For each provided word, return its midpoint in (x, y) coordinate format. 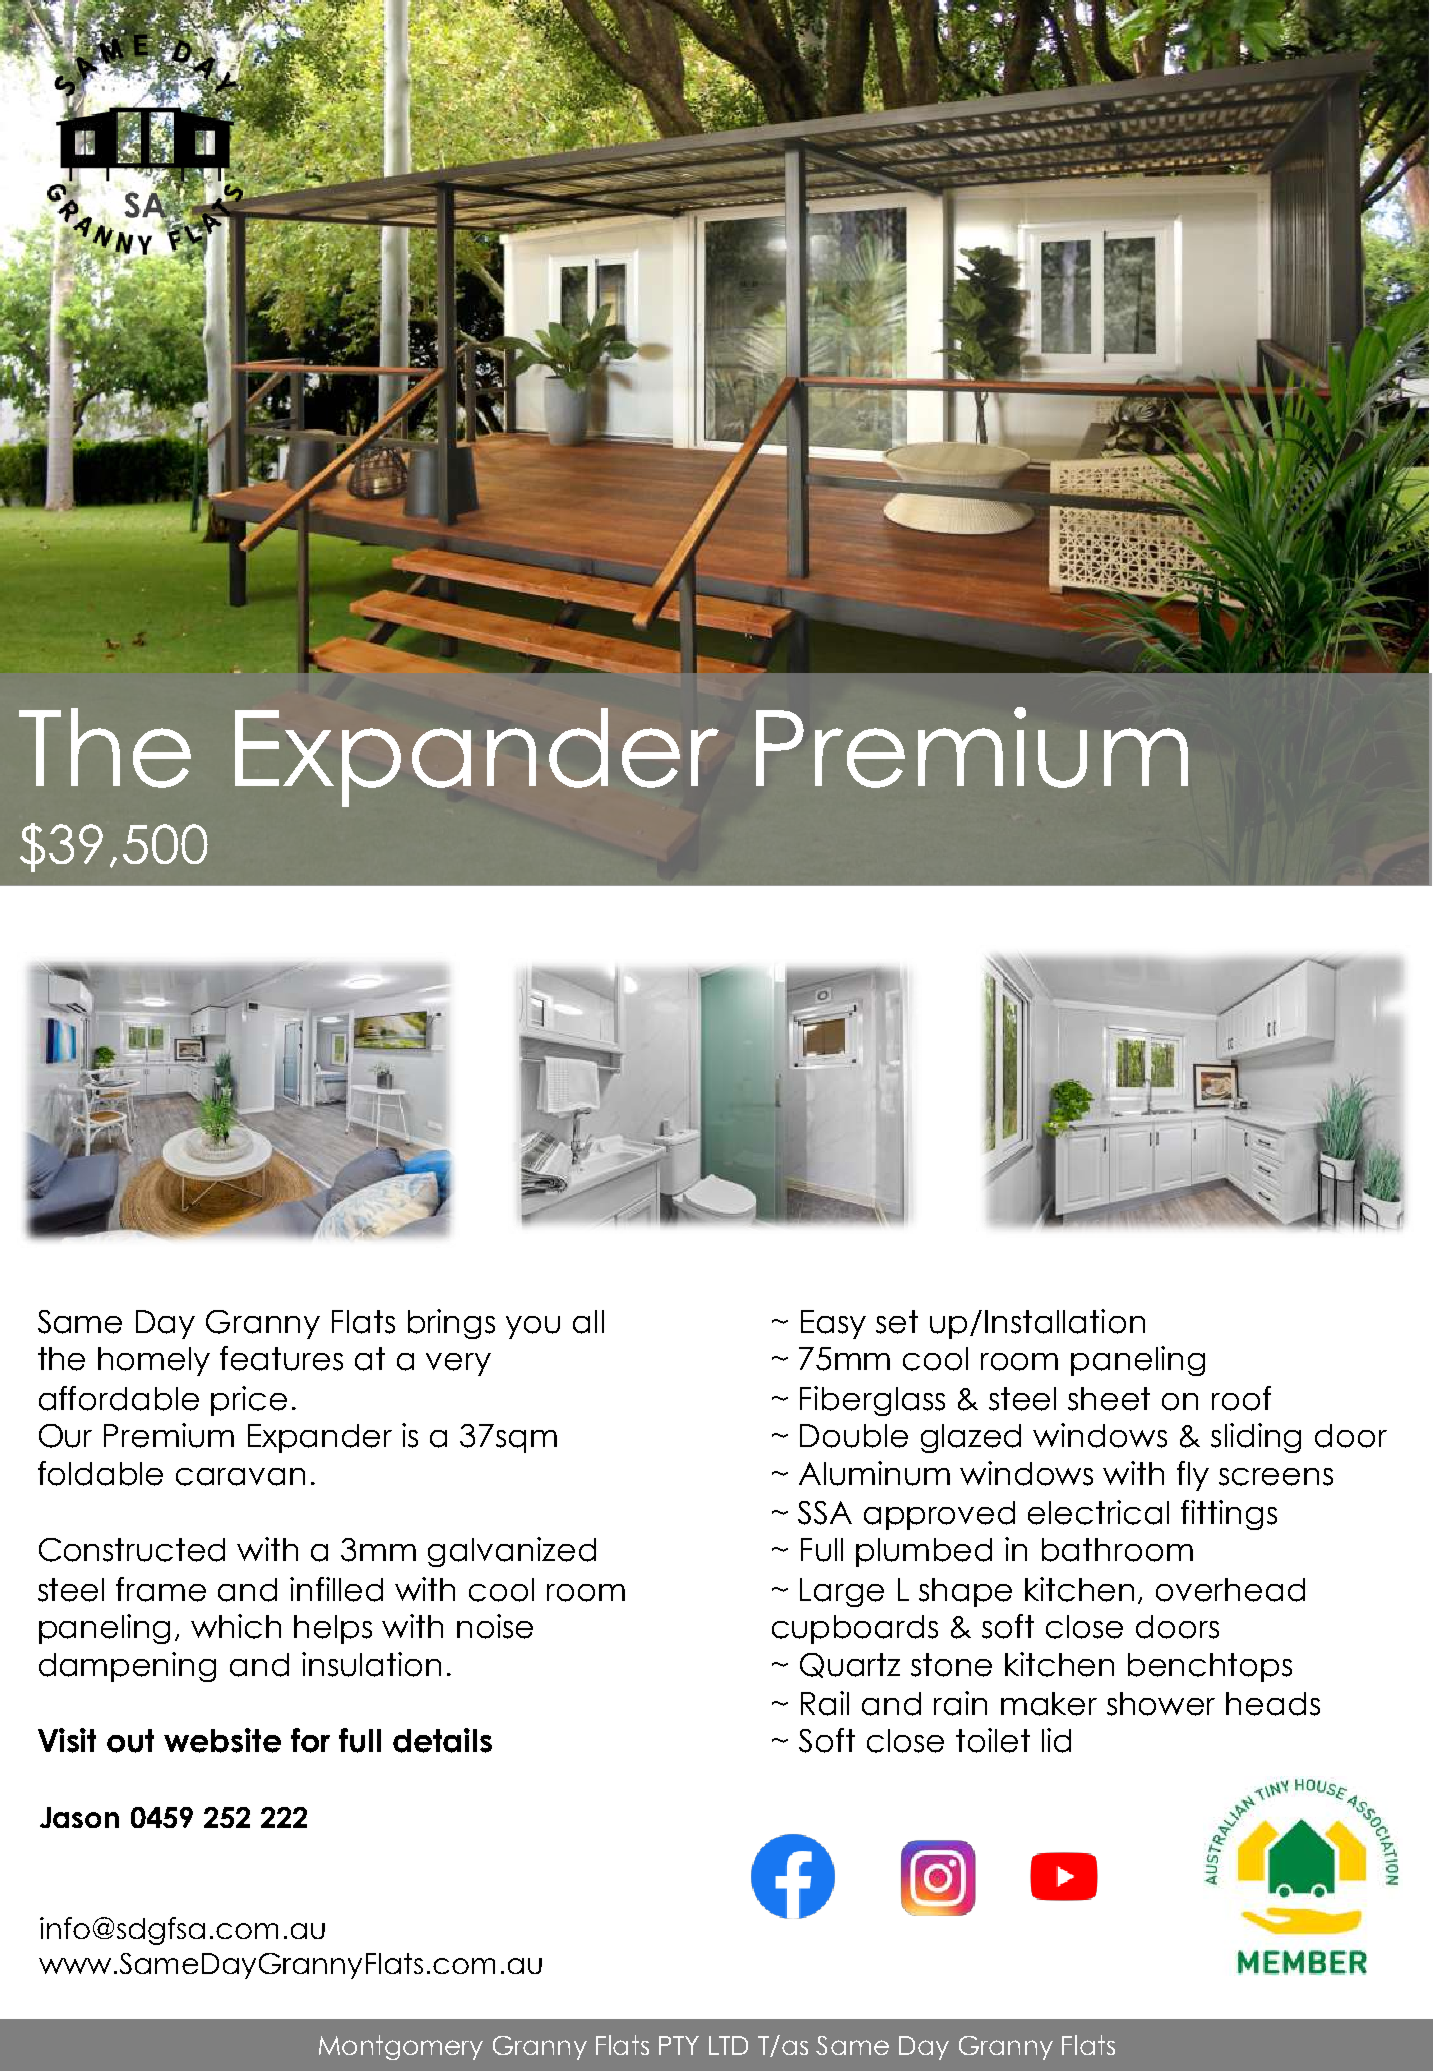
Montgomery (401, 2047)
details (442, 1740)
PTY (679, 2045)
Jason (79, 1817)
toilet (993, 1740)
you (533, 1327)
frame (161, 1589)
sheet (1109, 1399)
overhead (1230, 1590)
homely (154, 1361)
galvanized (512, 1552)
